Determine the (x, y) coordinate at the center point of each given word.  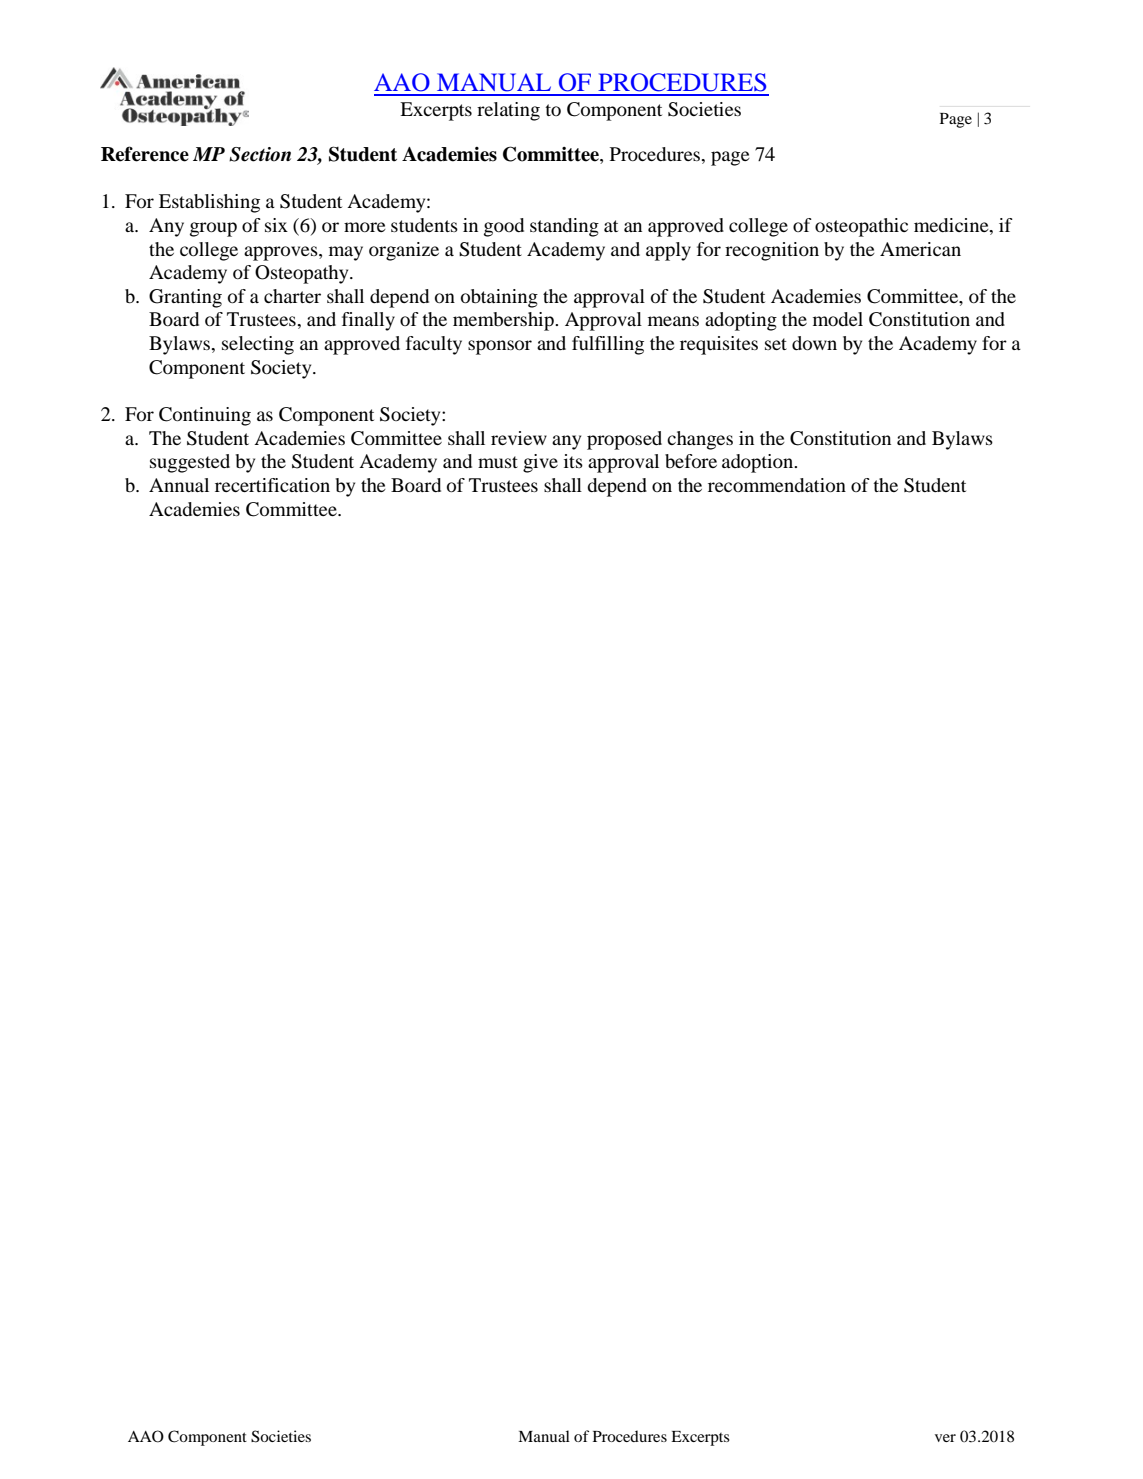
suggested (190, 463)
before (691, 461)
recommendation (777, 485)
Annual (179, 485)
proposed (624, 440)
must (498, 462)
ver (945, 1438)
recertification (272, 485)
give (540, 463)
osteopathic (861, 227)
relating (508, 111)
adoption (759, 463)
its (573, 461)
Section (260, 154)
